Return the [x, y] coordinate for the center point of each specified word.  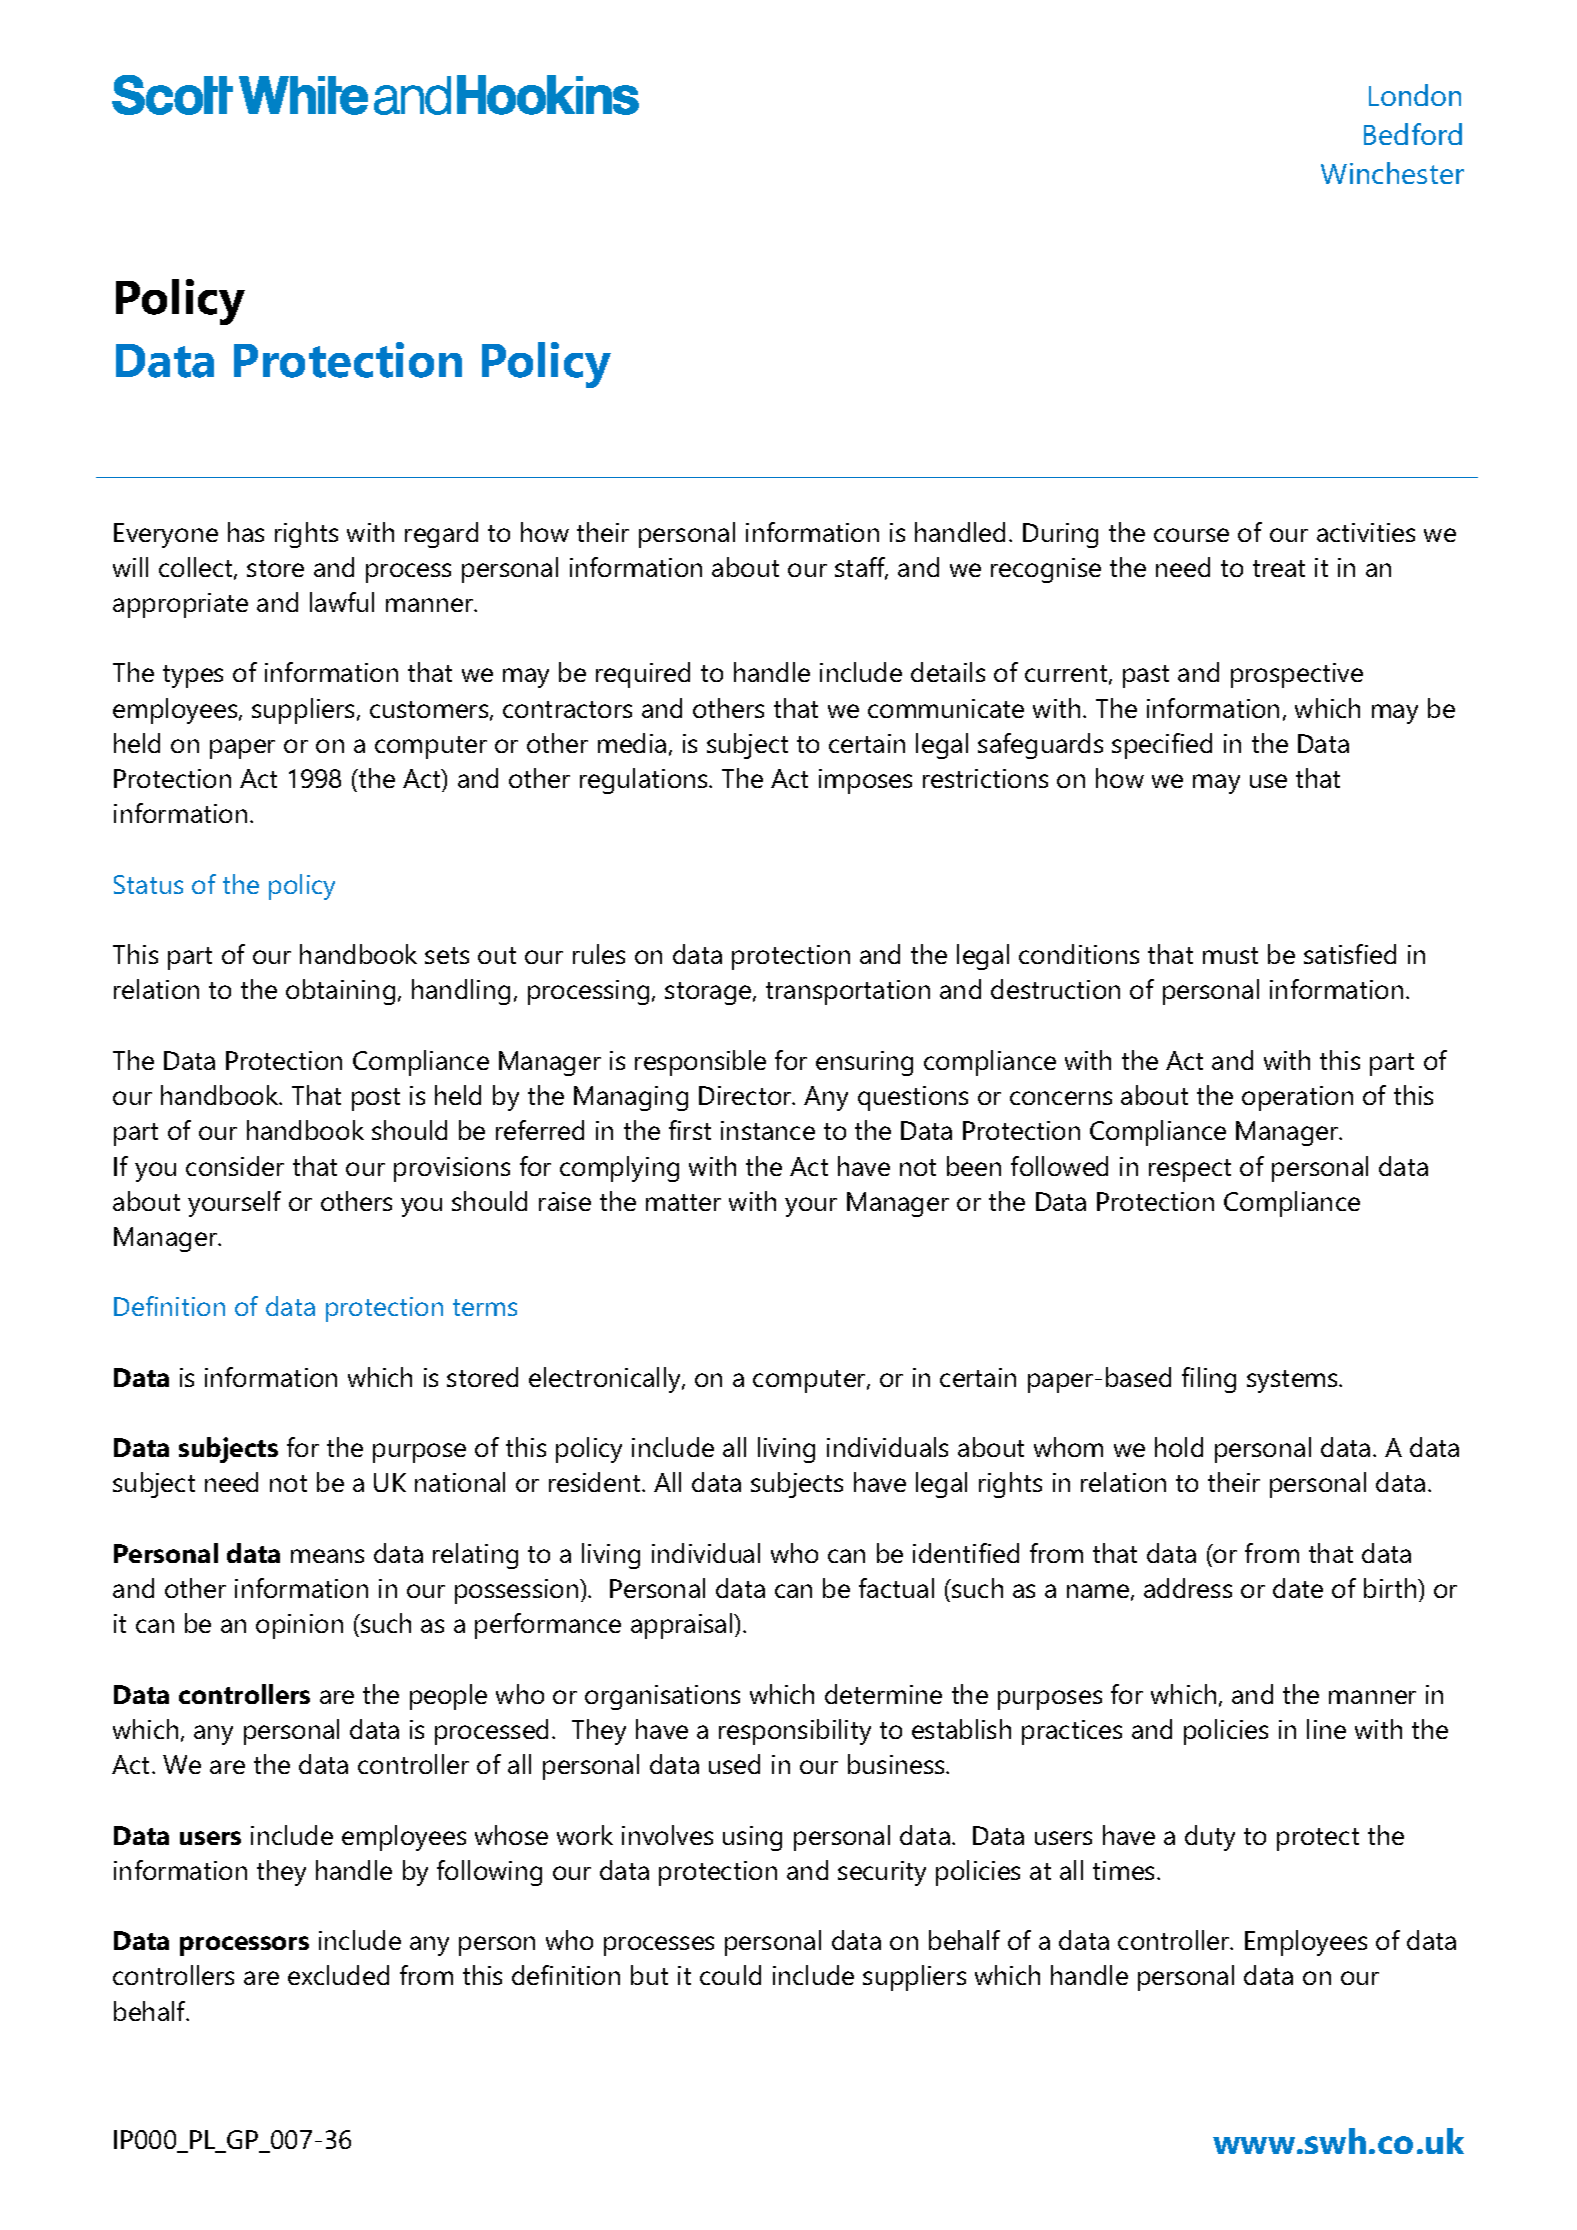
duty [1210, 1838]
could [730, 1975]
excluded [338, 1975]
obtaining [340, 992]
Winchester [1392, 173]
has [246, 532]
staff [861, 568]
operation [1297, 1098]
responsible [700, 1063]
